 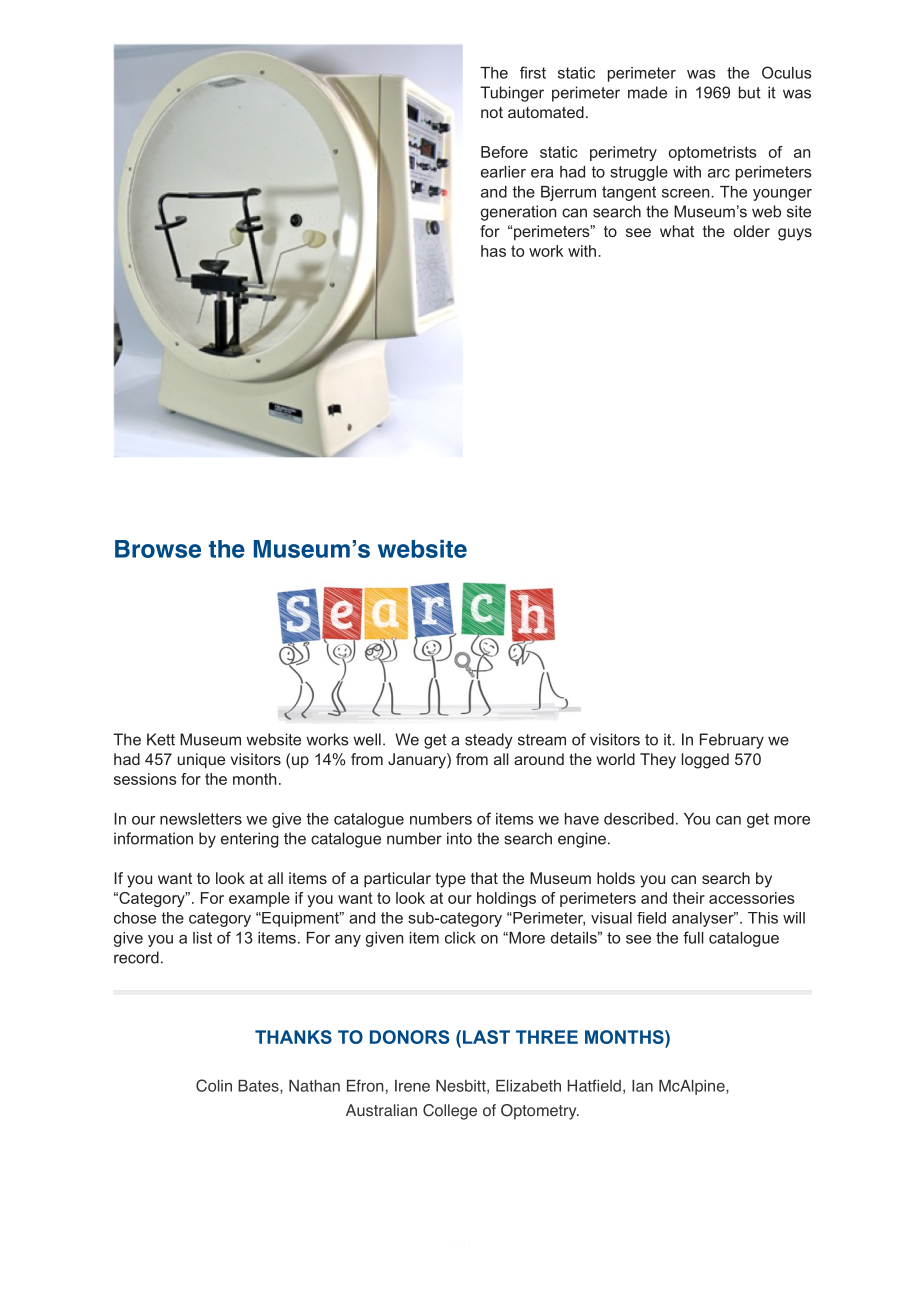 What do you see at coordinates (493, 251) in the screenshot?
I see `has` at bounding box center [493, 251].
